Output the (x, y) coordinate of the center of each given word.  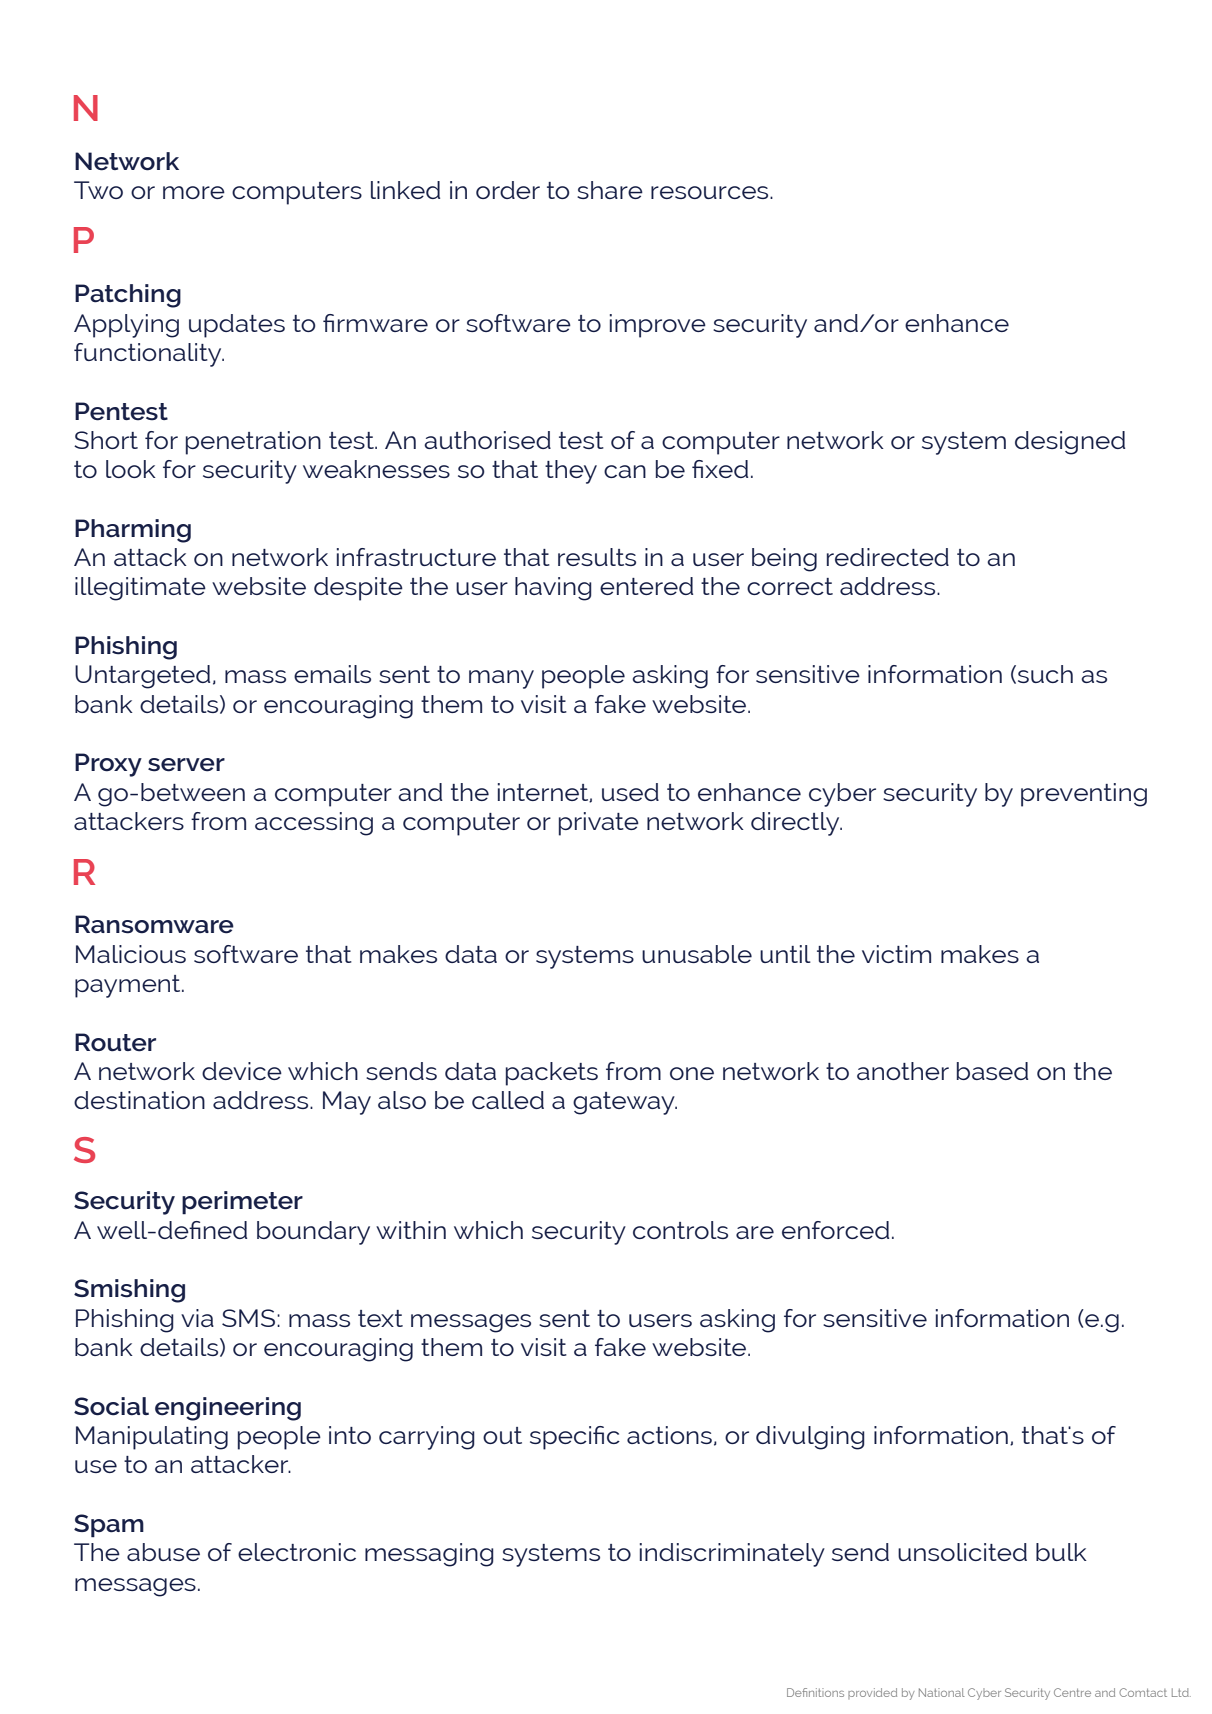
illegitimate (140, 589)
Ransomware (154, 924)
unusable (697, 954)
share (610, 190)
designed (1070, 443)
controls (680, 1230)
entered (646, 586)
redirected (888, 557)
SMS (250, 1318)
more (194, 192)
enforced (835, 1230)
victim (896, 954)
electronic (297, 1552)
